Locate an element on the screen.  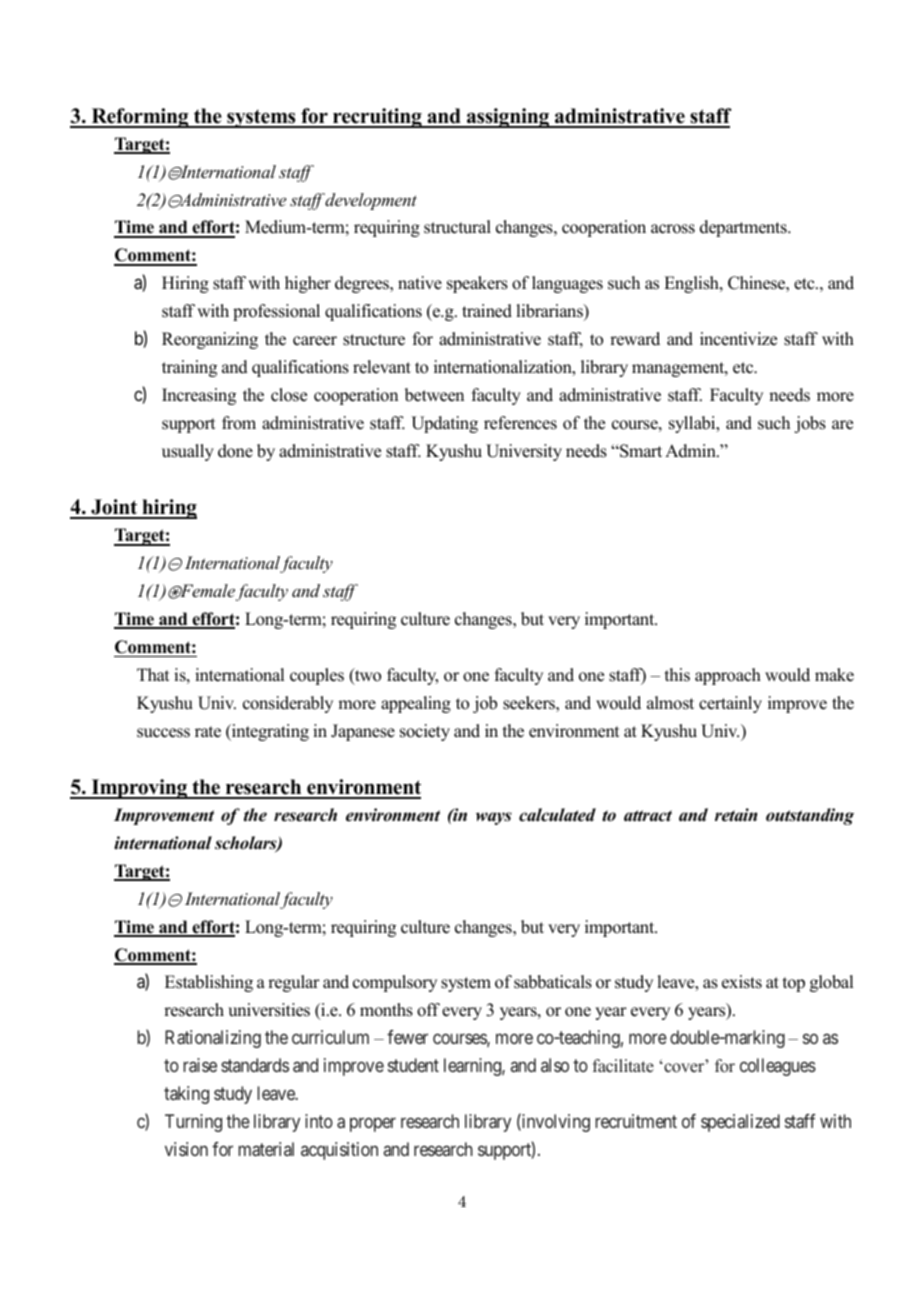
incentivize is located at coordinates (738, 339).
